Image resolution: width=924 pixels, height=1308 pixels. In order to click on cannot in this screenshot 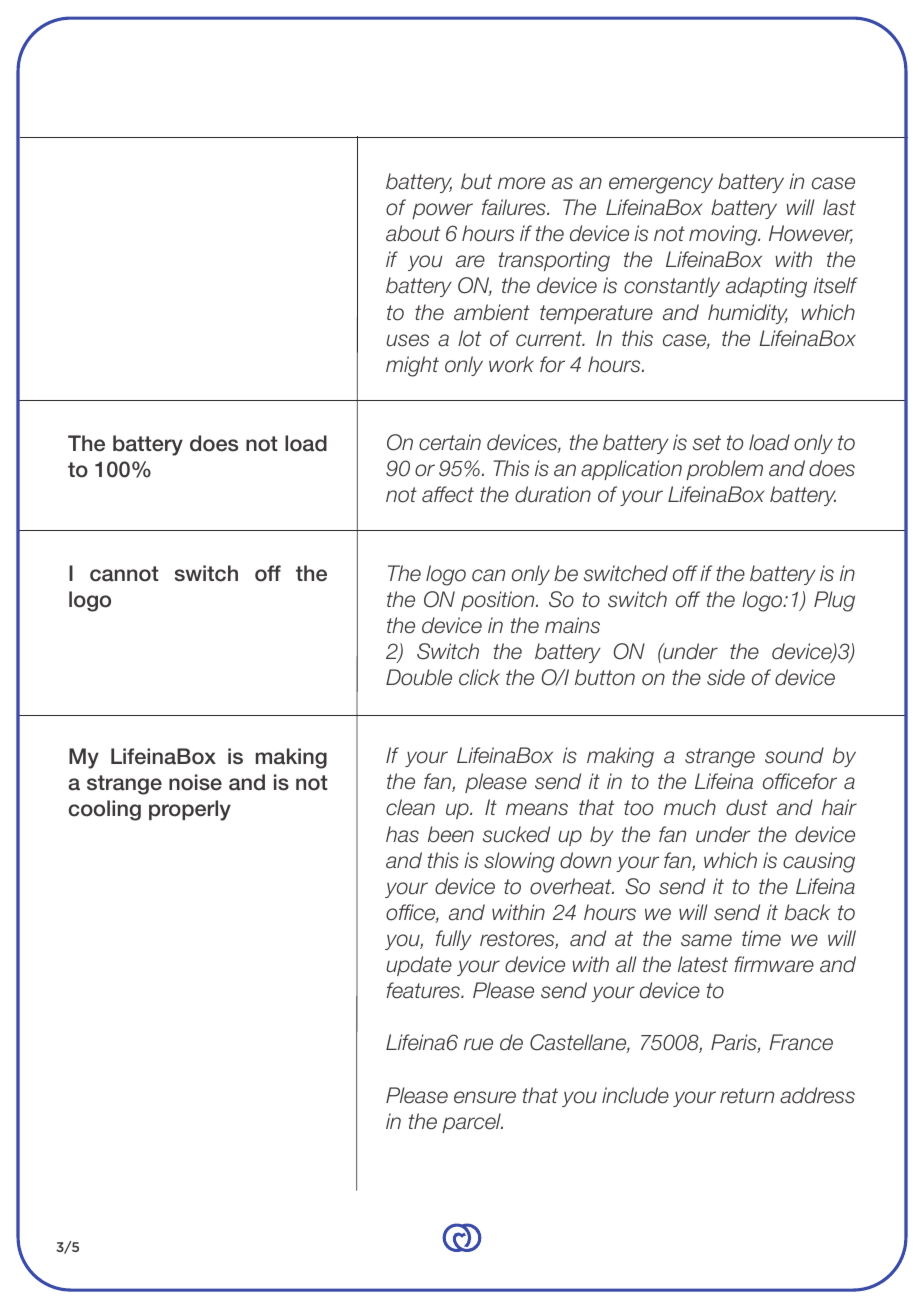, I will do `click(124, 574)`.
